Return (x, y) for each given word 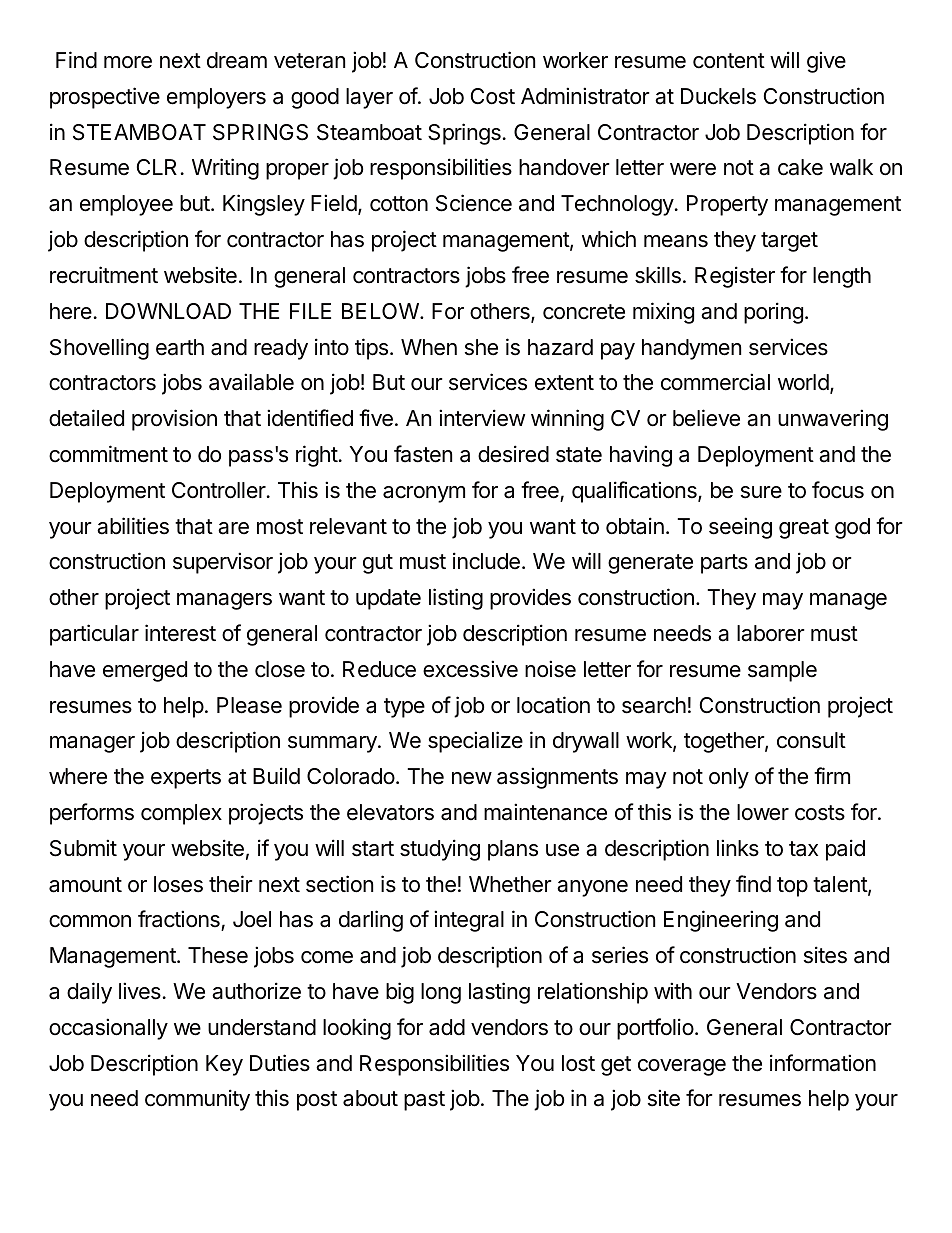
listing (456, 599)
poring (773, 313)
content (729, 61)
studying (440, 850)
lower (763, 812)
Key (224, 1065)
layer (369, 98)
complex (181, 814)
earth (180, 347)
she (481, 347)
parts (724, 564)
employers (216, 98)
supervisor (223, 563)
